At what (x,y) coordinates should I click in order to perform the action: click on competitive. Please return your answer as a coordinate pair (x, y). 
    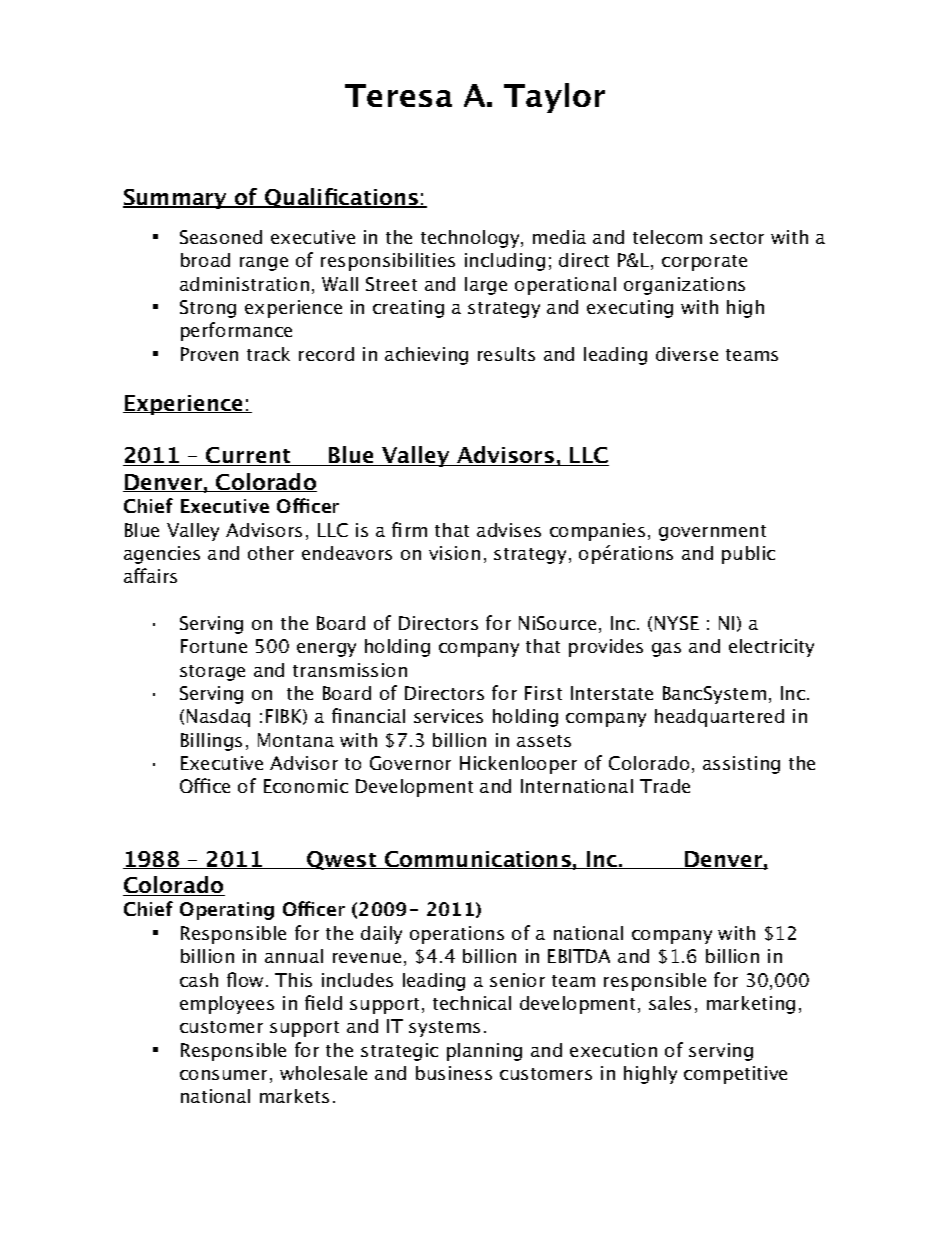
    Looking at the image, I should click on (735, 1075).
